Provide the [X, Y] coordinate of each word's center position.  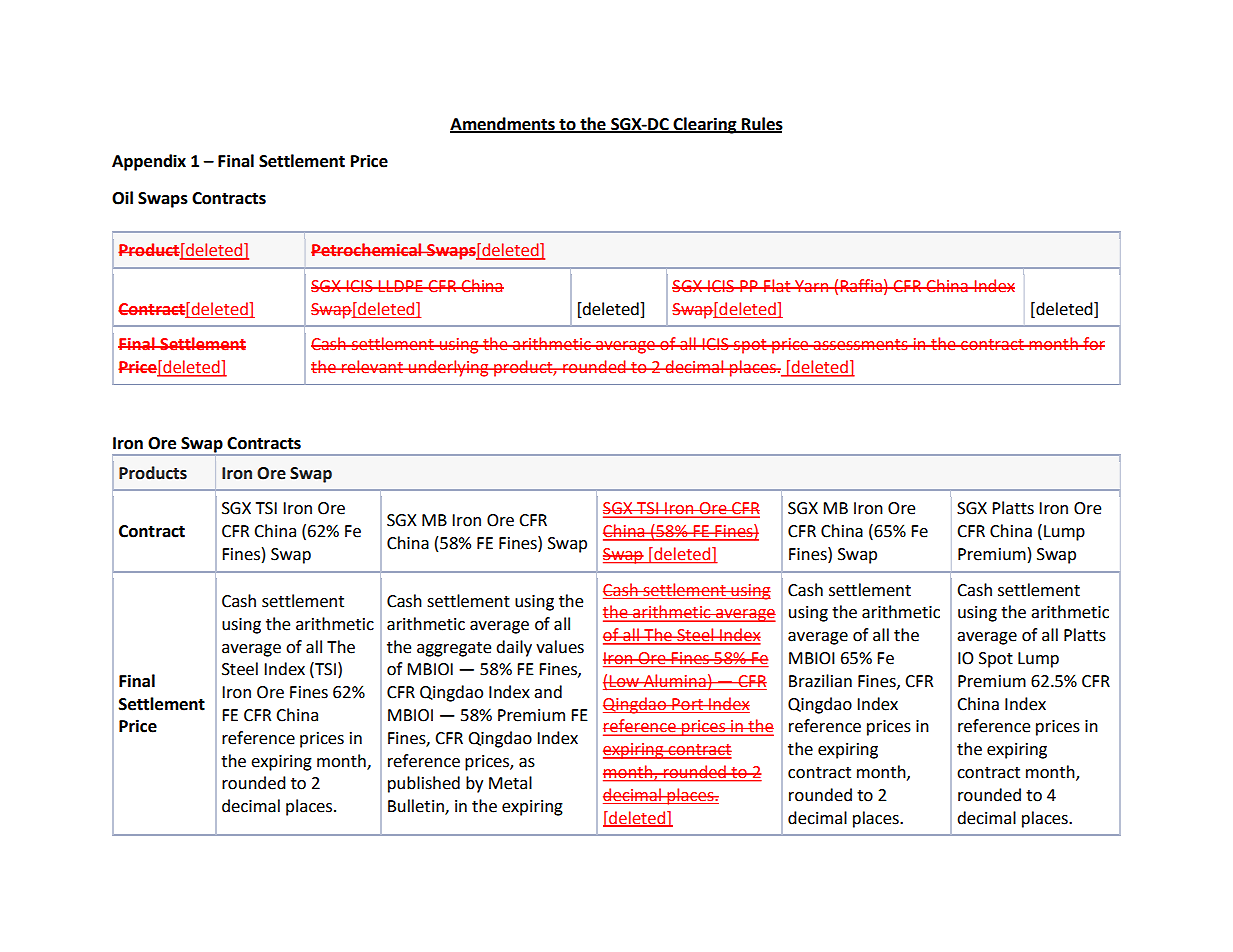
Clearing [705, 125]
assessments [861, 345]
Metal [510, 783]
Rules [761, 124]
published [424, 784]
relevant [373, 367]
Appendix [149, 162]
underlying [449, 368]
